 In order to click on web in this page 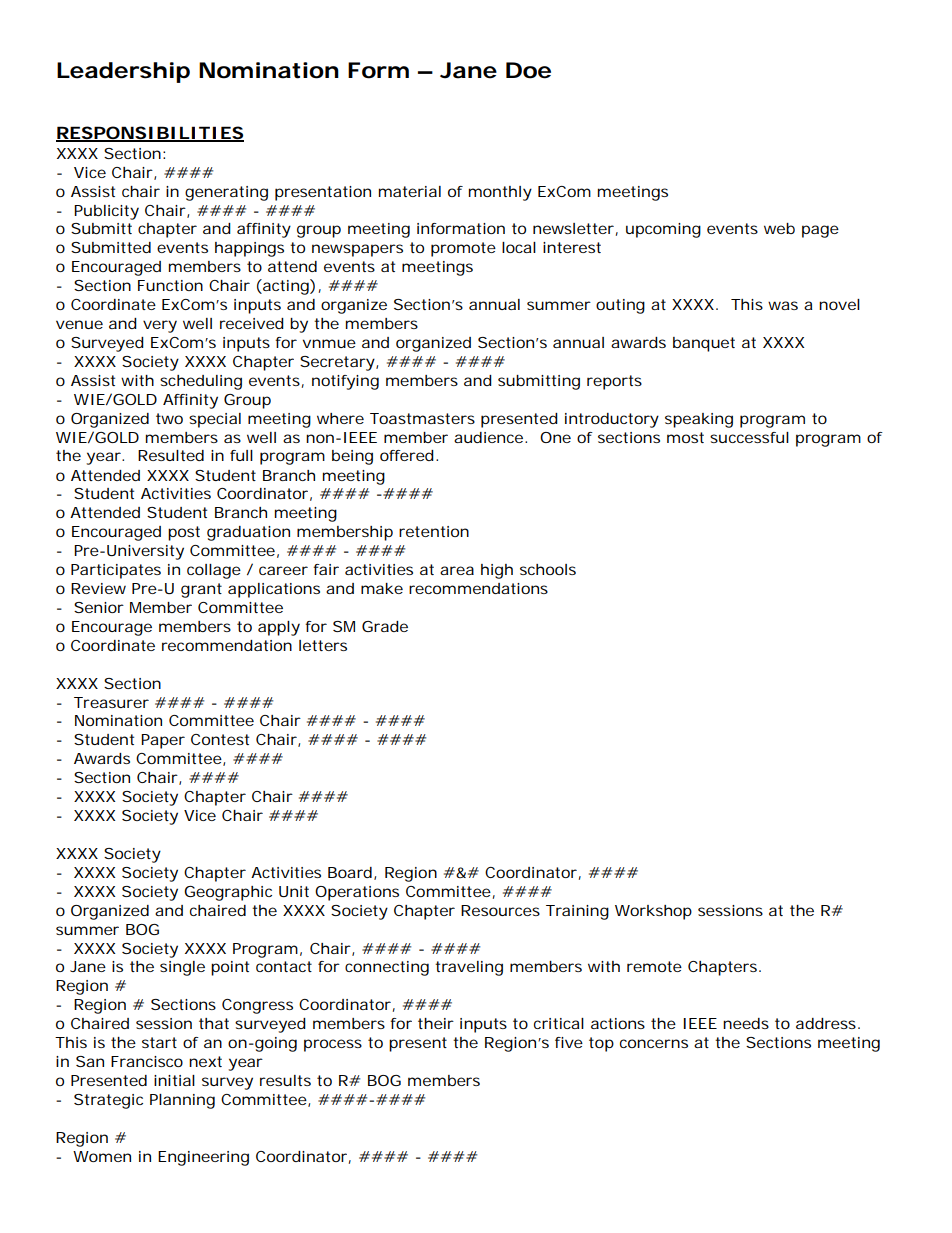, I will do `click(779, 228)`.
